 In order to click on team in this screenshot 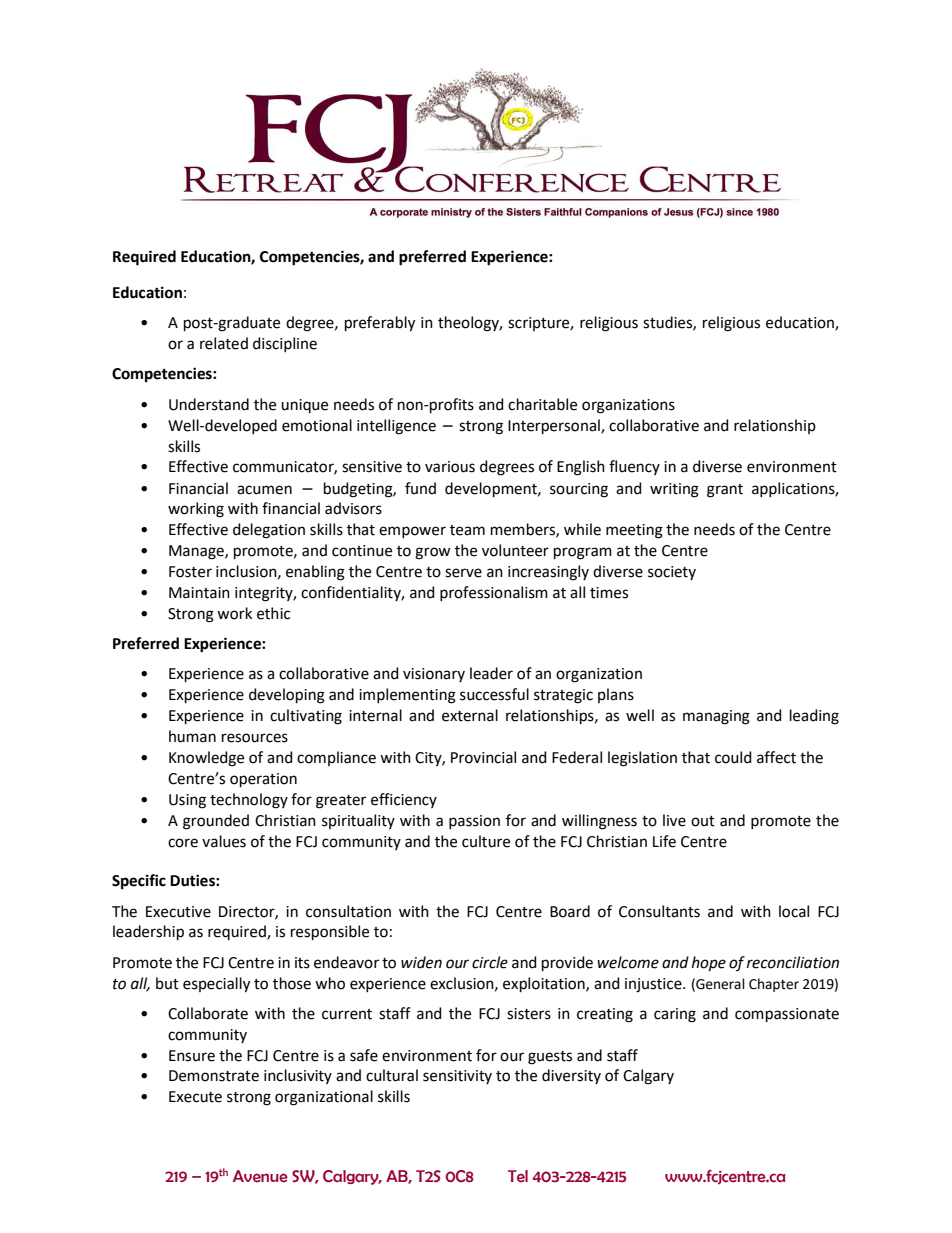, I will do `click(467, 530)`.
